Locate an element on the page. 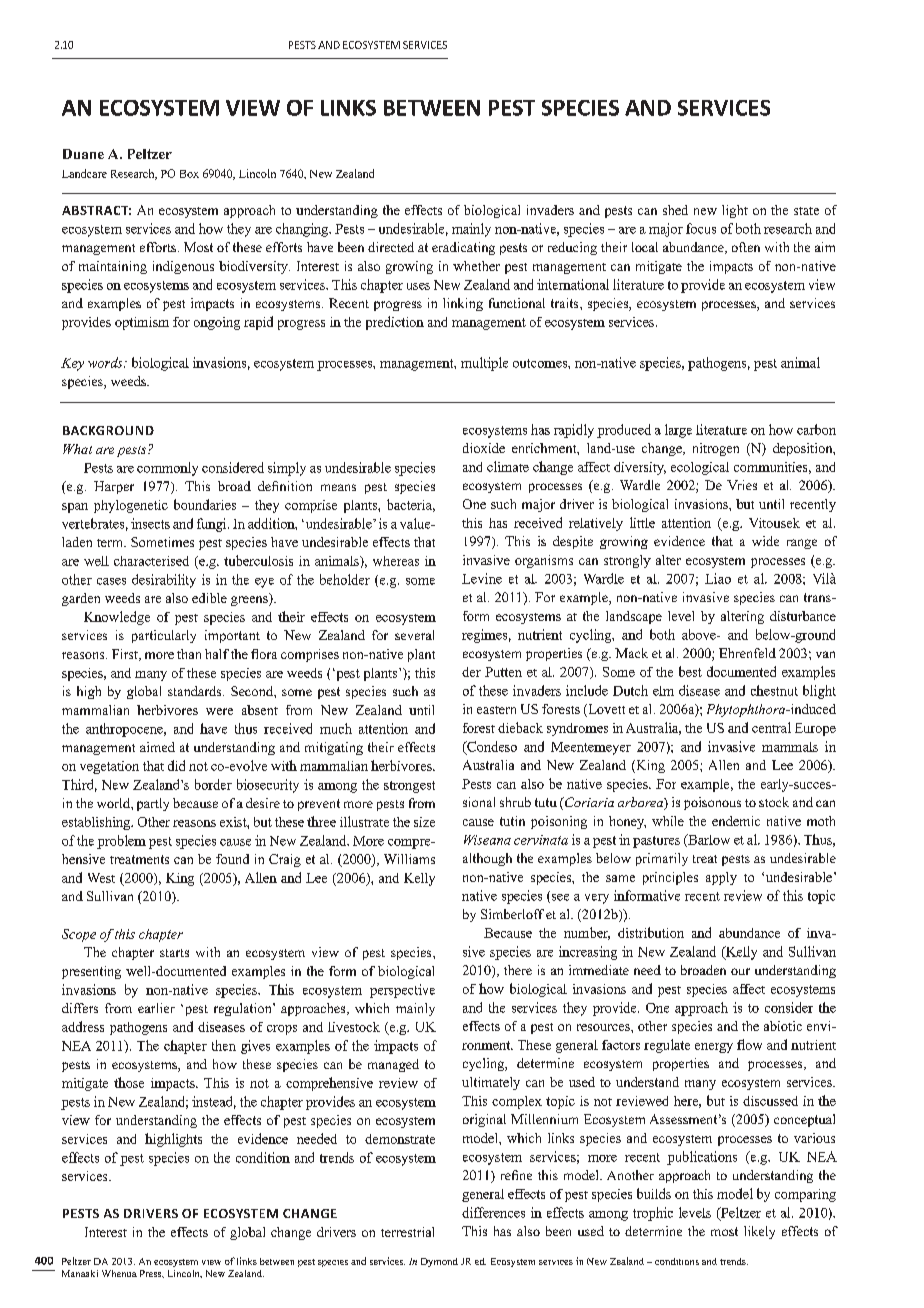 The width and height of the image is (924, 1308). Box is located at coordinates (189, 174).
